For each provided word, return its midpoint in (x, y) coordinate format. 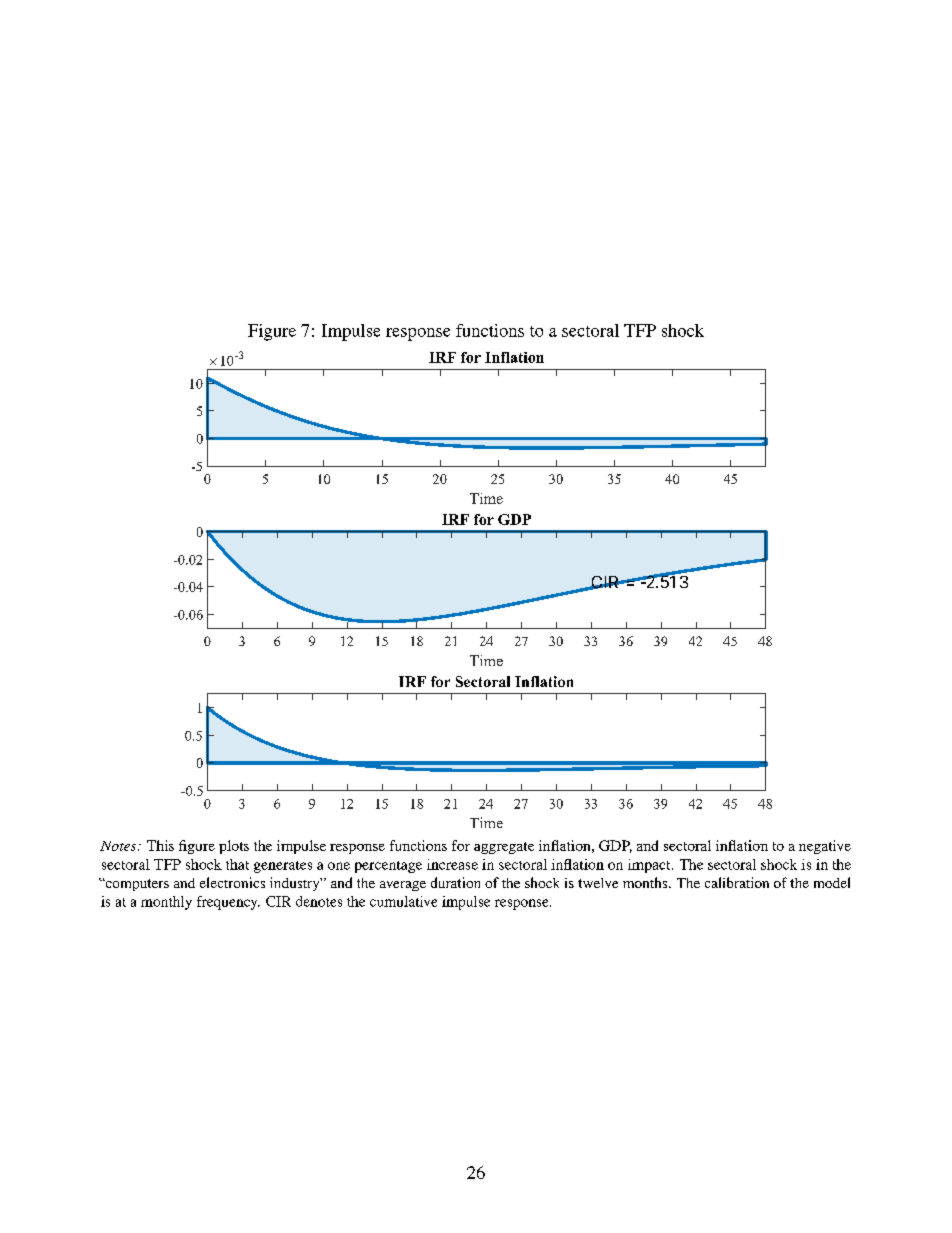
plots (234, 847)
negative (825, 847)
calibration (737, 882)
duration (455, 882)
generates (283, 867)
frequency (228, 903)
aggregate (504, 848)
